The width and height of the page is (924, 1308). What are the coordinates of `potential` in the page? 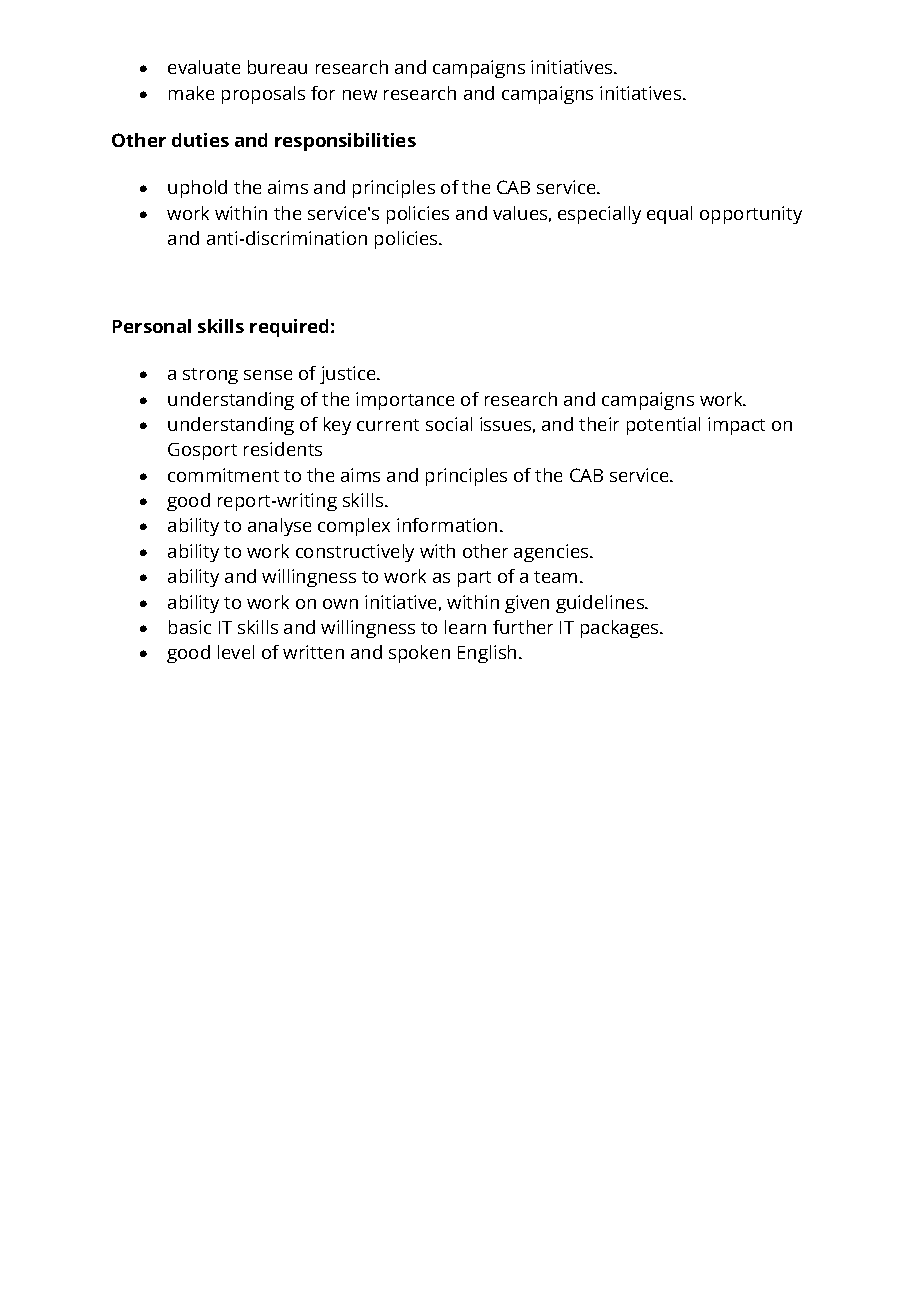 It's located at (663, 426).
